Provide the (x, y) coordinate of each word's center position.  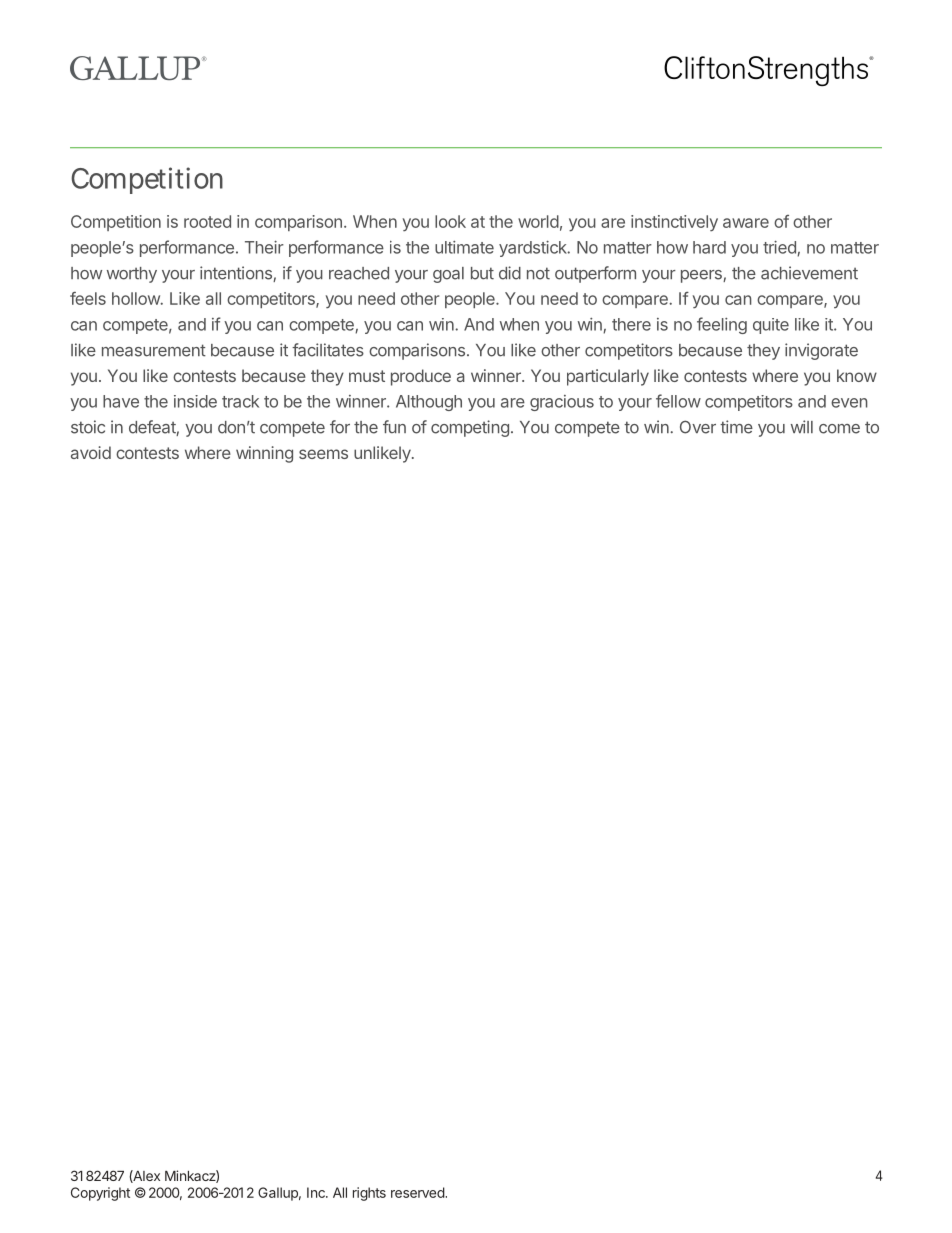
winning (264, 454)
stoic (88, 427)
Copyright (100, 1194)
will (802, 426)
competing (470, 428)
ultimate (464, 247)
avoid (91, 452)
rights (369, 1194)
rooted (207, 221)
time (736, 427)
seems (323, 454)
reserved (418, 1192)
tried (780, 248)
